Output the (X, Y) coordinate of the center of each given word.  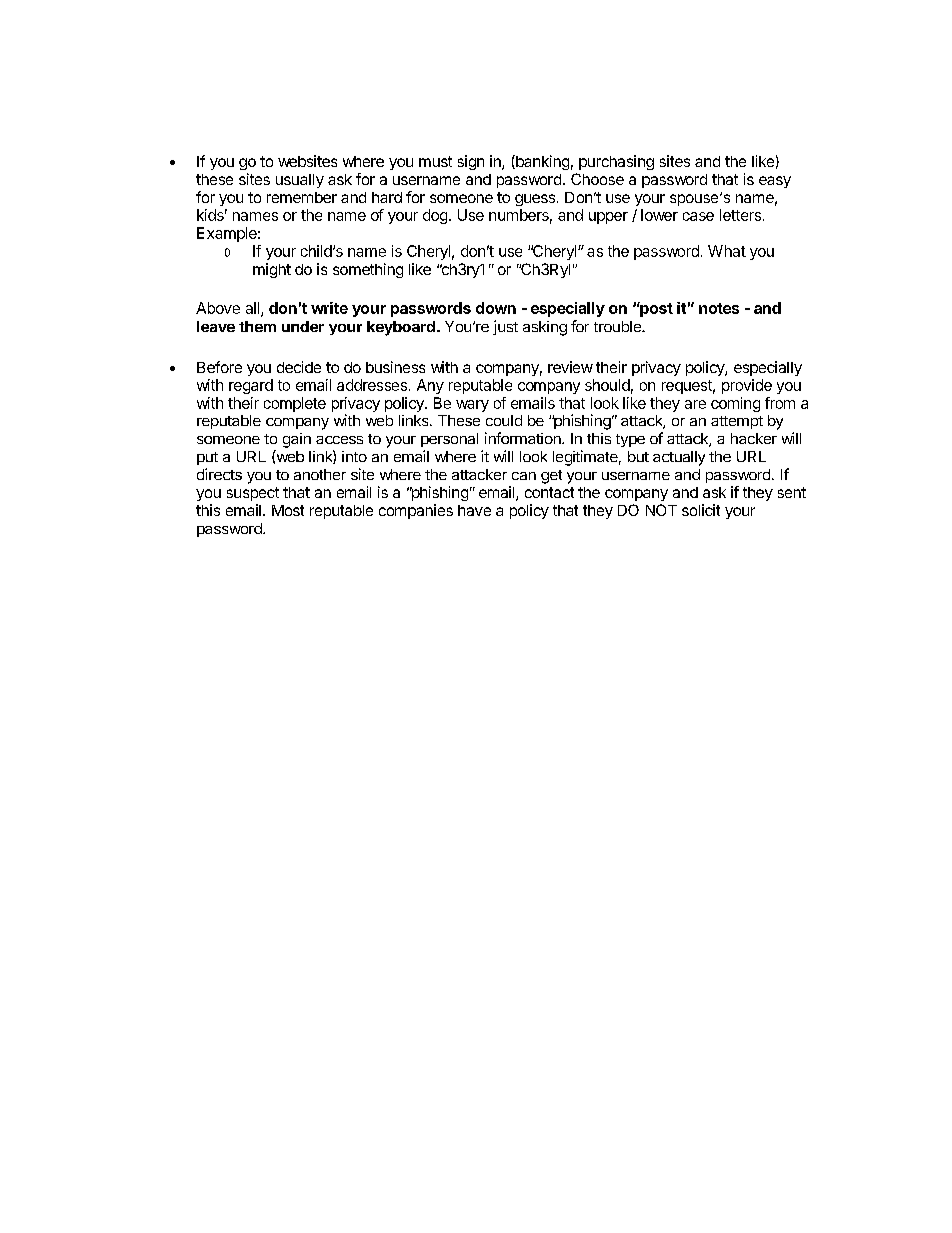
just (505, 327)
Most (288, 510)
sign (471, 162)
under (303, 326)
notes (719, 308)
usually (300, 181)
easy (775, 182)
